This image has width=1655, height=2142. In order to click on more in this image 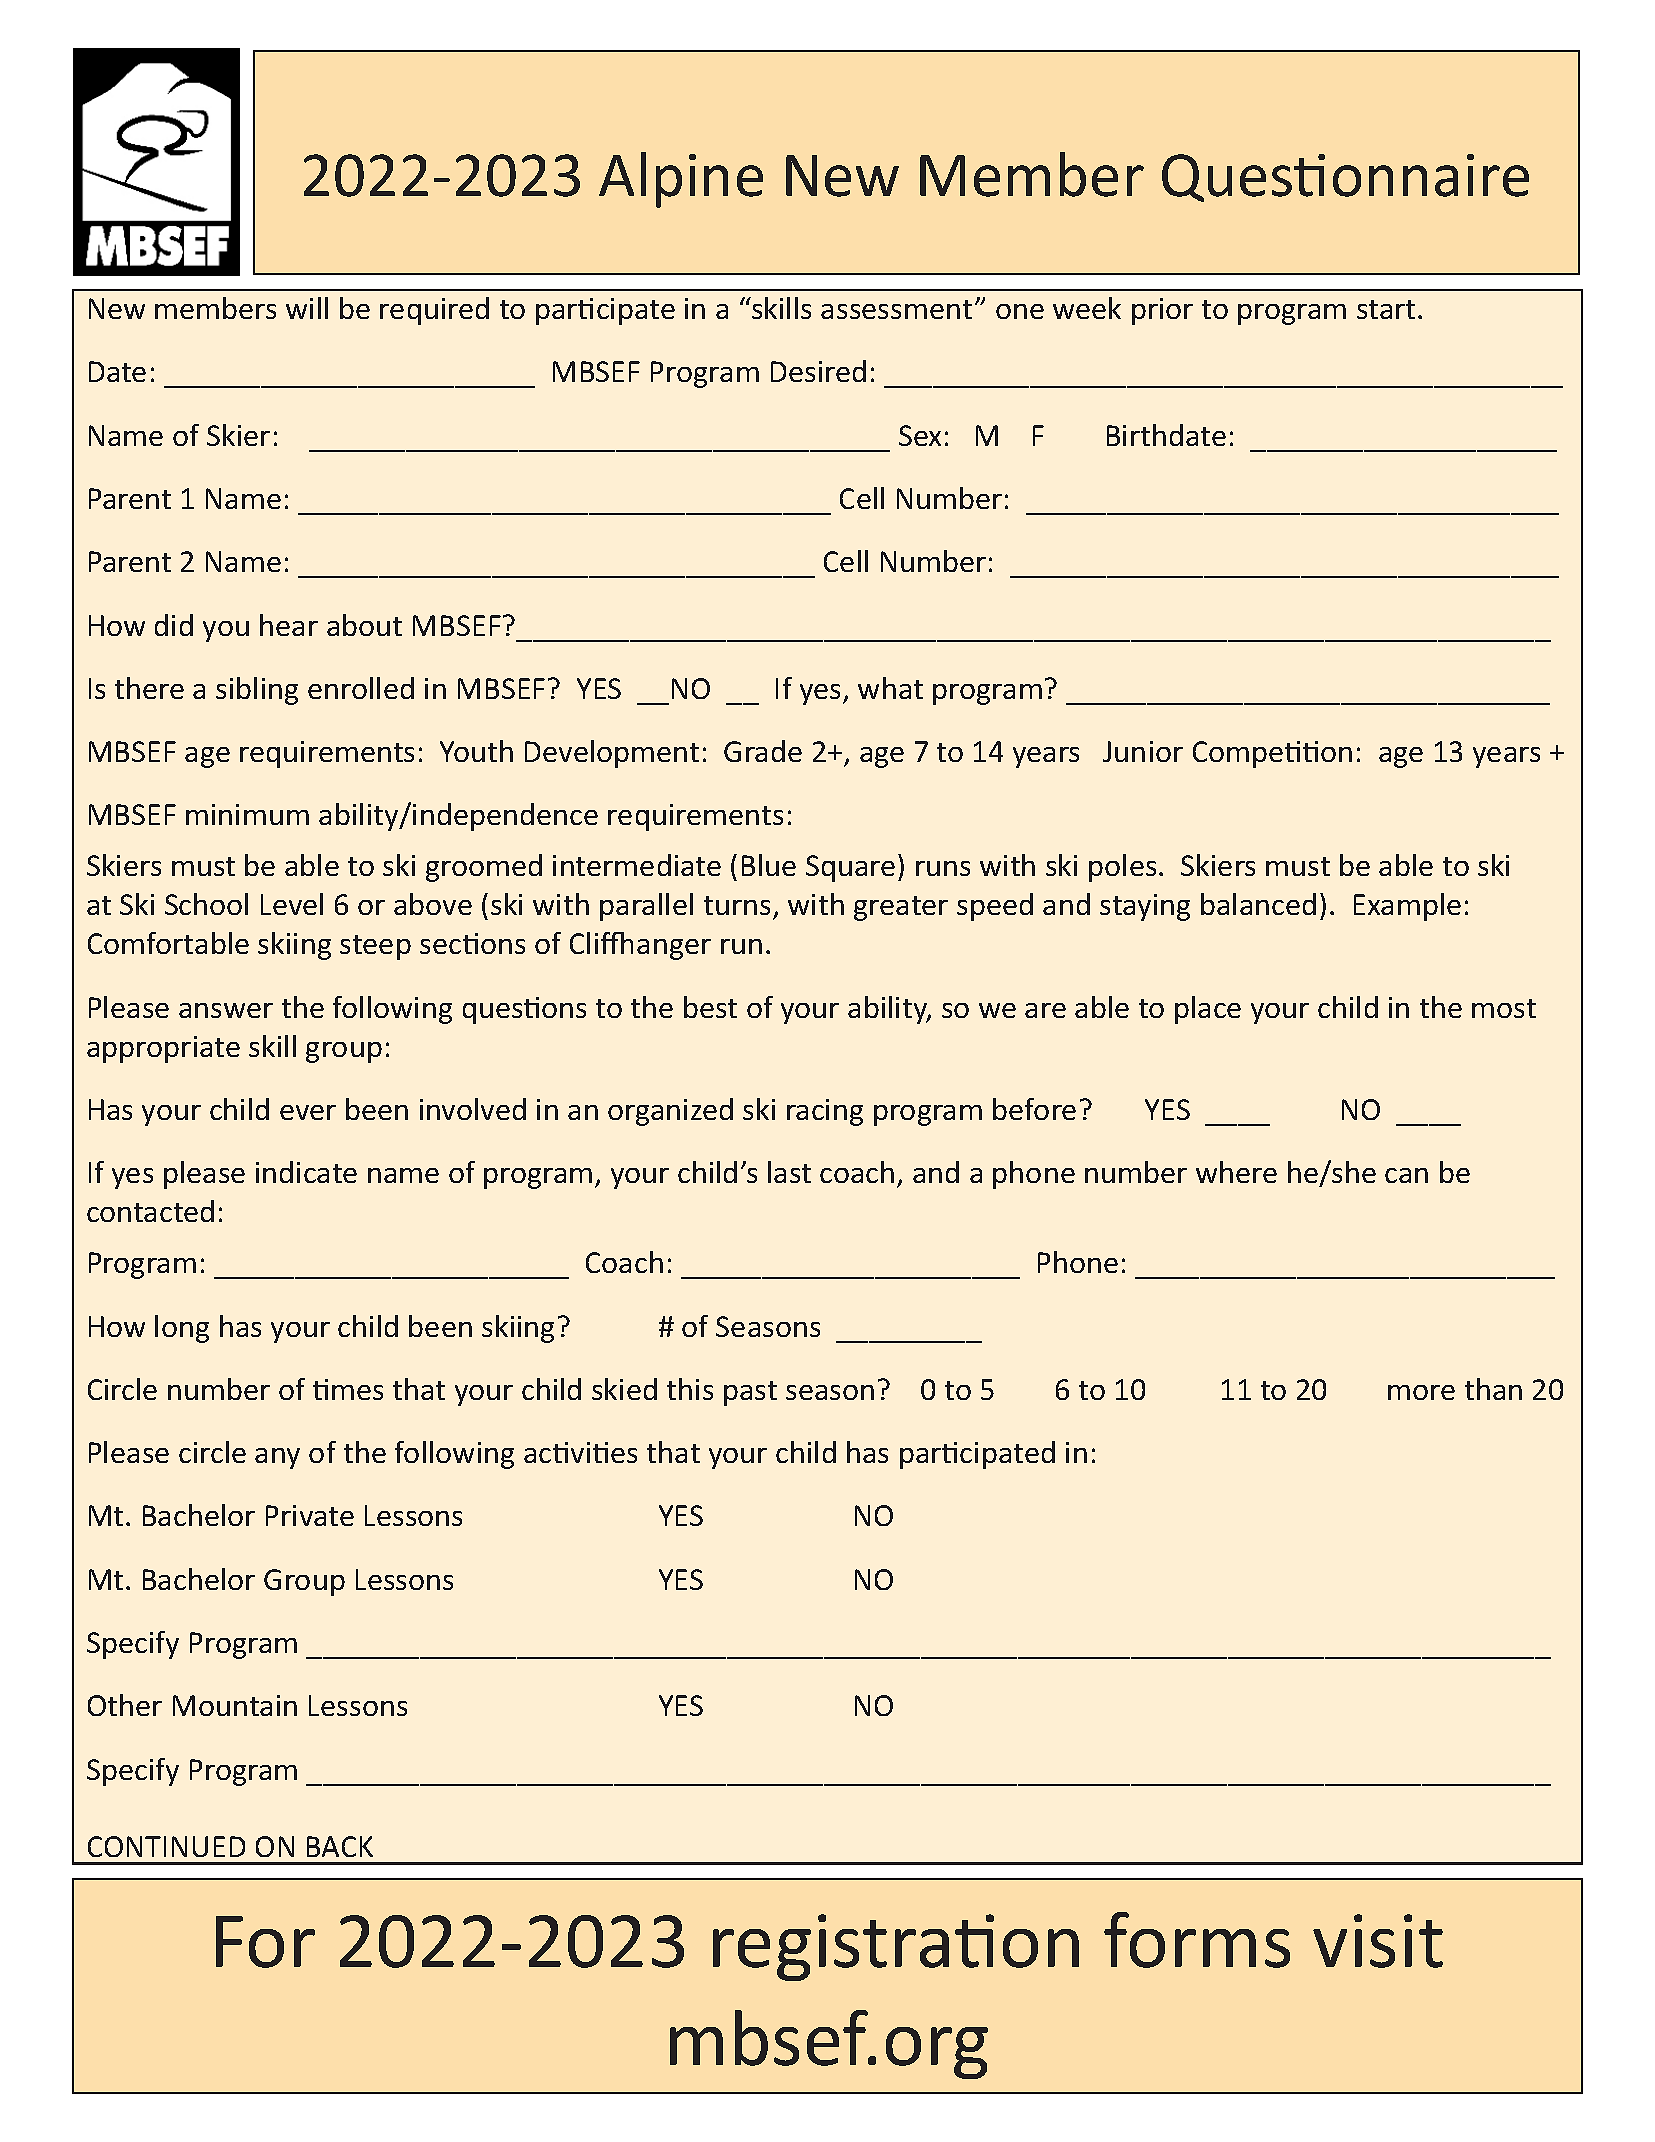, I will do `click(1421, 1392)`.
